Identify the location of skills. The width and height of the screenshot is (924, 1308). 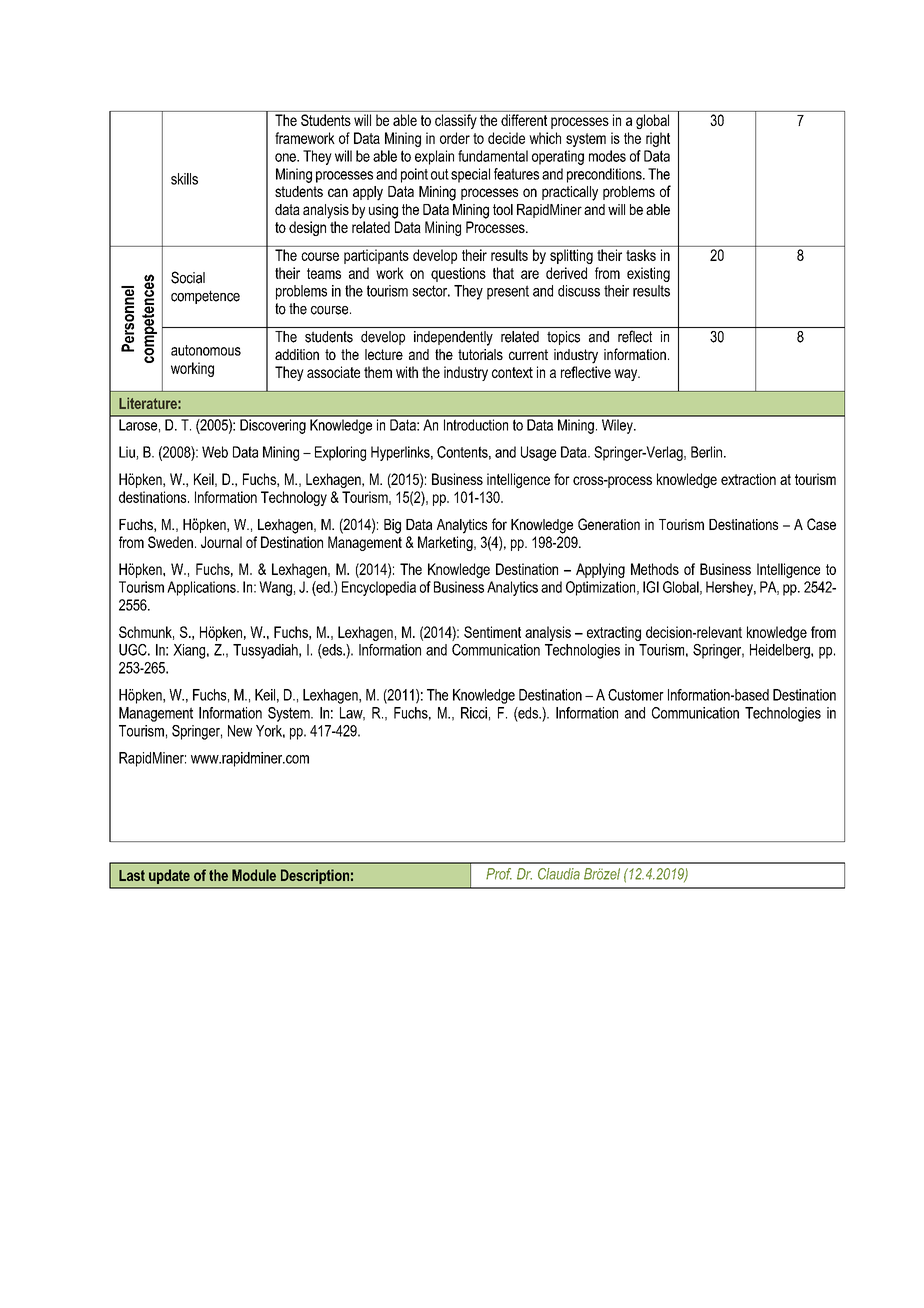
(184, 179).
